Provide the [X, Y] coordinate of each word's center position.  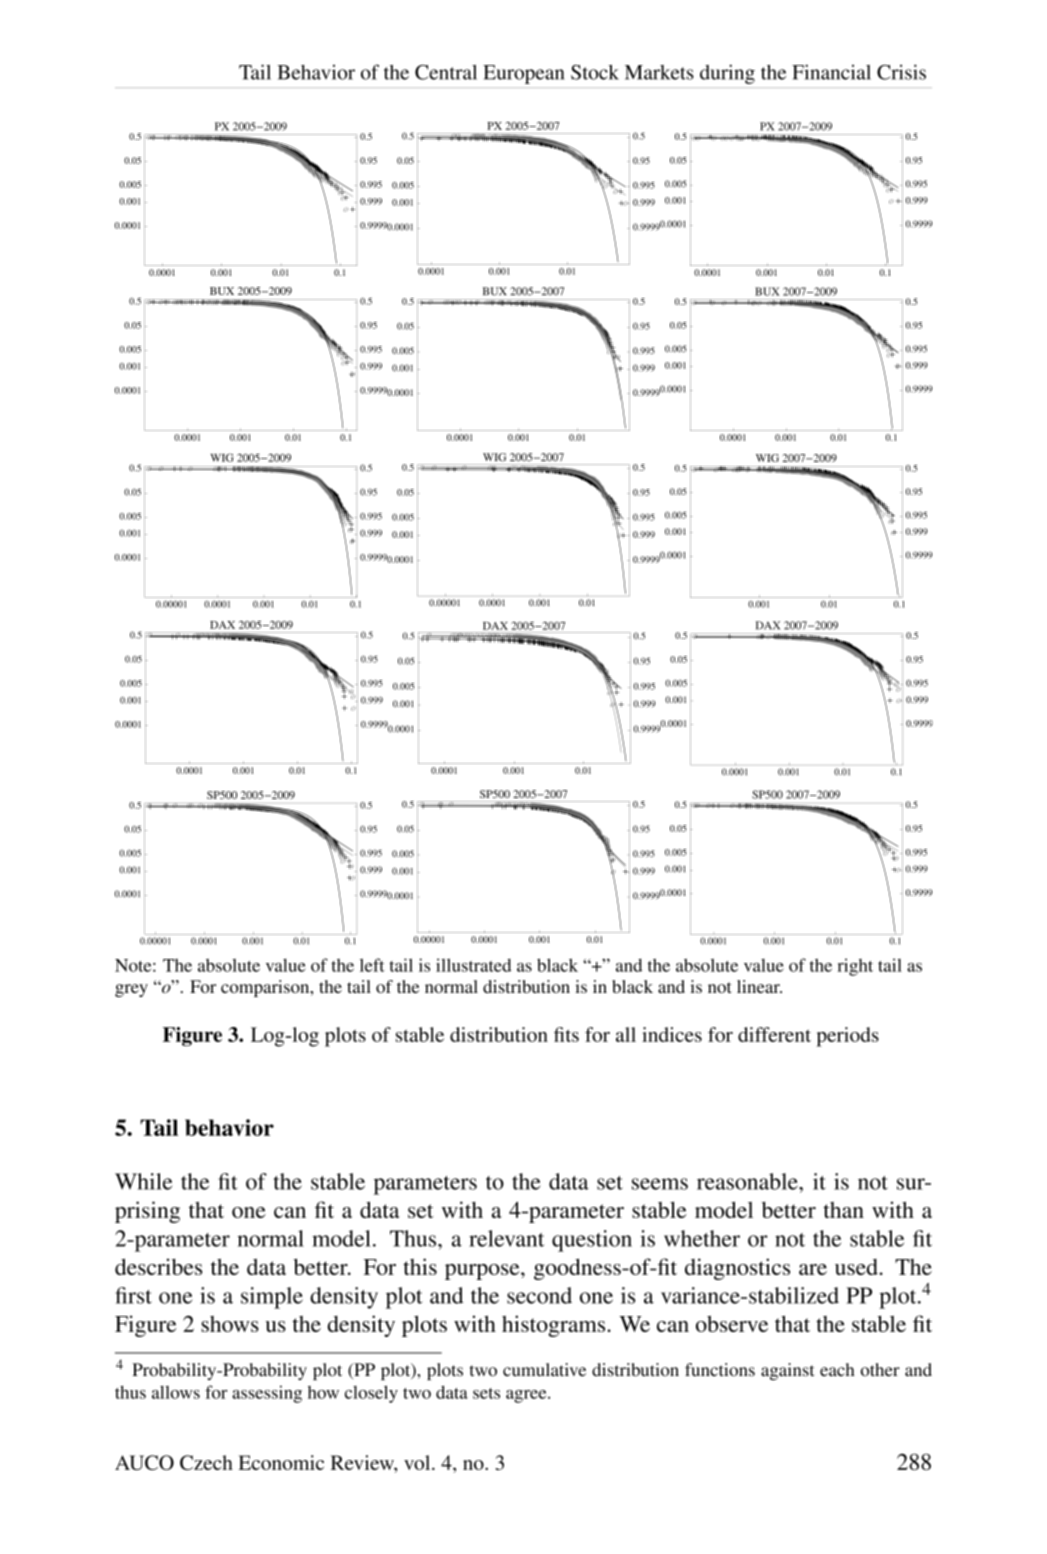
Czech [206, 1462]
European [524, 74]
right [855, 967]
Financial [831, 72]
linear [759, 986]
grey [131, 990]
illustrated [473, 965]
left [372, 965]
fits [566, 1034]
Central [446, 72]
